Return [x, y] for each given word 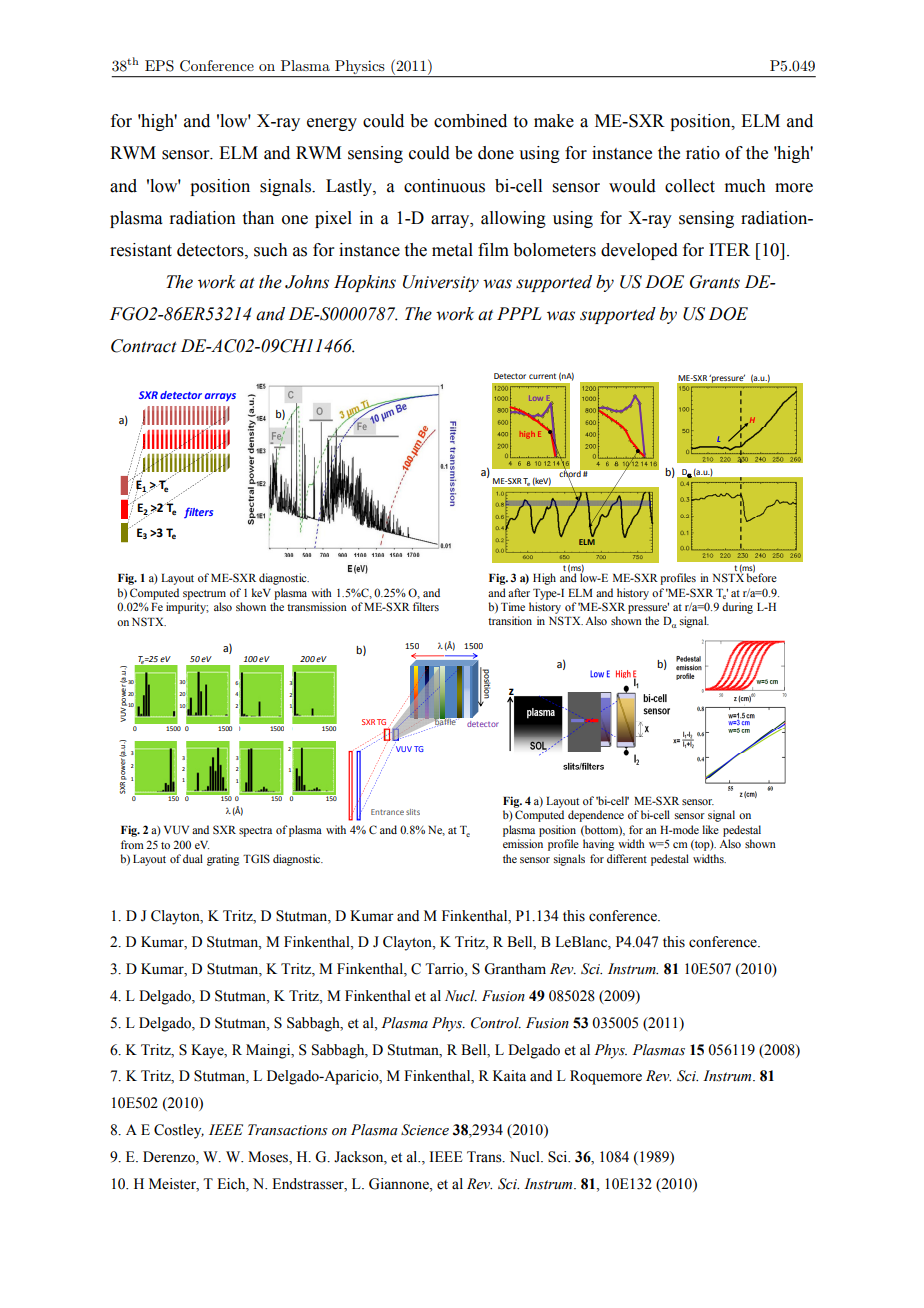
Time [513, 606]
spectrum [204, 595]
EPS [159, 66]
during [737, 608]
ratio [703, 153]
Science [425, 1130]
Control [496, 1023]
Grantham [515, 969]
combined [470, 121]
